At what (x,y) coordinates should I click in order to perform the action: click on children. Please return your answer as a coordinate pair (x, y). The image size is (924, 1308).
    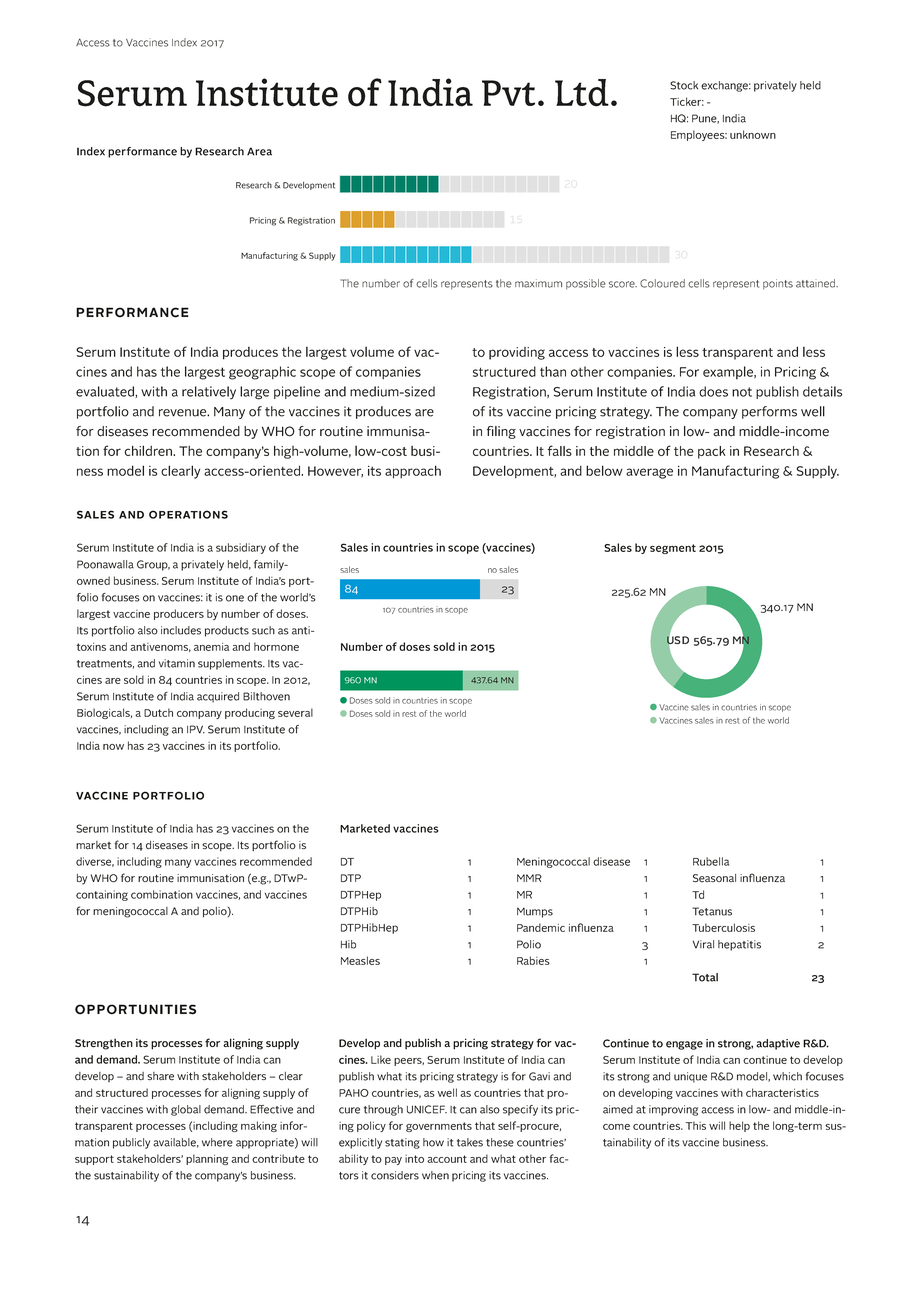
    Looking at the image, I should click on (149, 450).
